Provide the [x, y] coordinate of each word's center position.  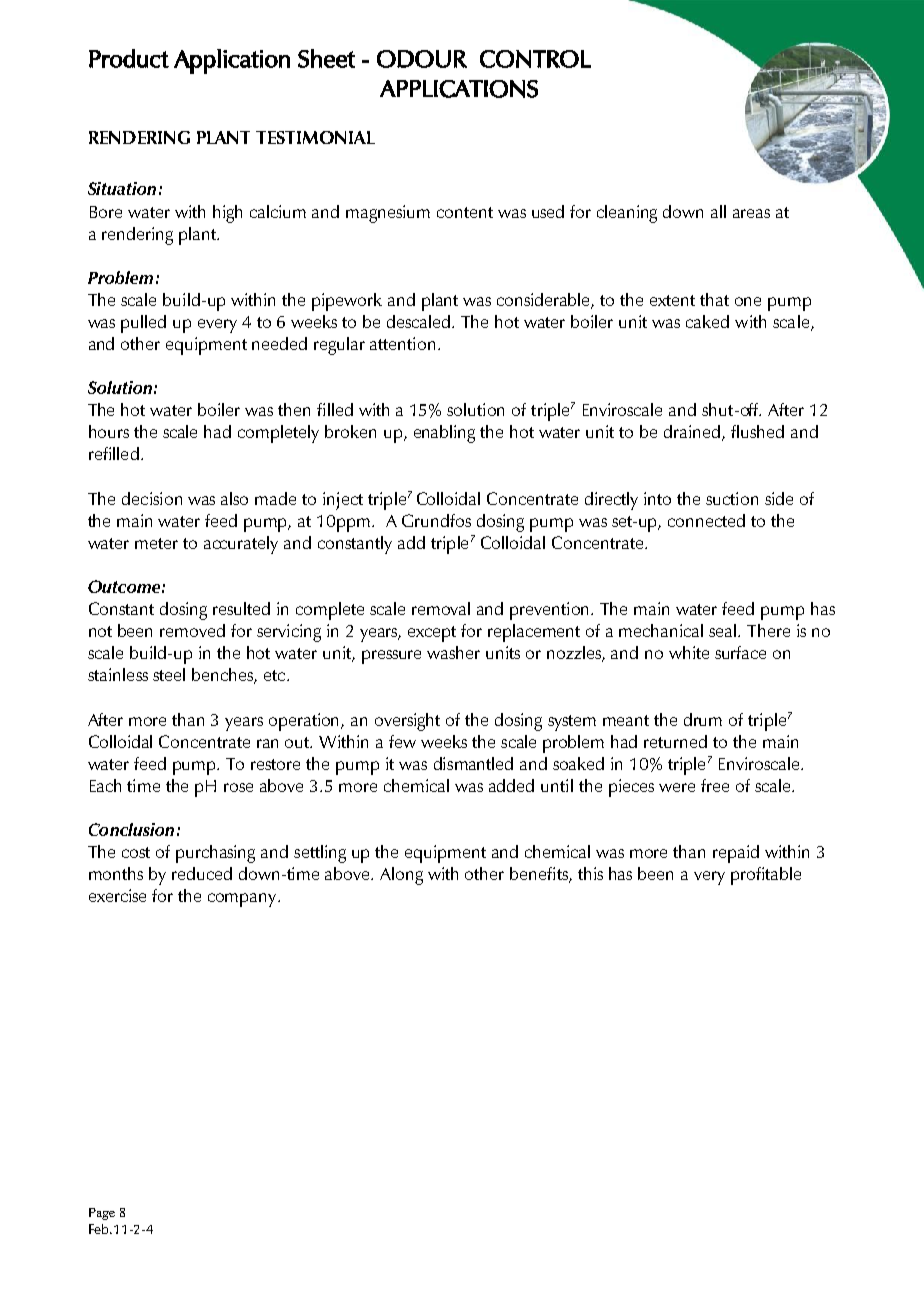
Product [129, 58]
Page [102, 1214]
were [677, 787]
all [718, 211]
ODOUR [422, 59]
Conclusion [131, 829]
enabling [444, 434]
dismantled [473, 763]
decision [152, 498]
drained [693, 433]
